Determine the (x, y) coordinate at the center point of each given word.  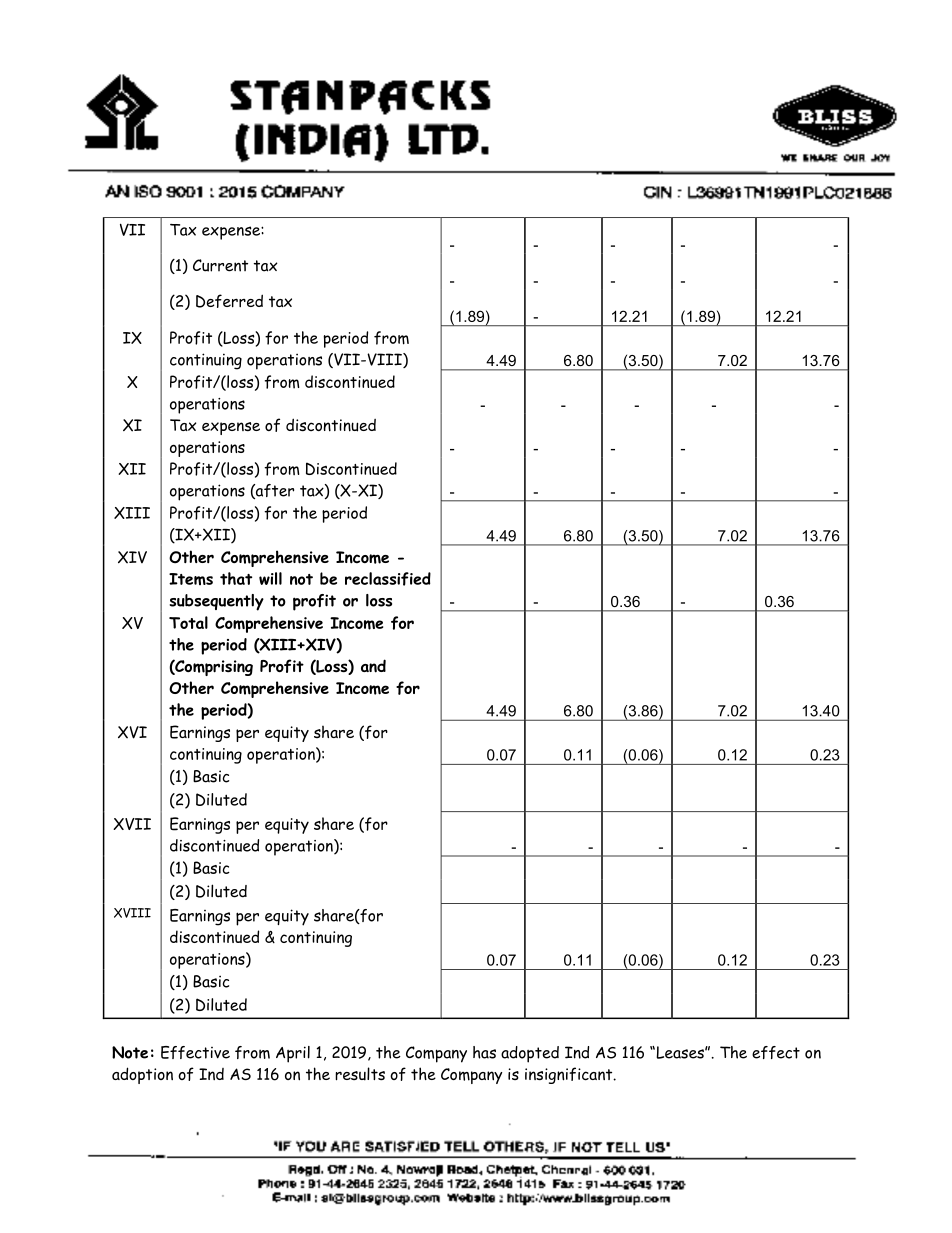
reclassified (388, 579)
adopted (530, 1054)
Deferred (229, 301)
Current (220, 265)
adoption (142, 1075)
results (360, 1074)
